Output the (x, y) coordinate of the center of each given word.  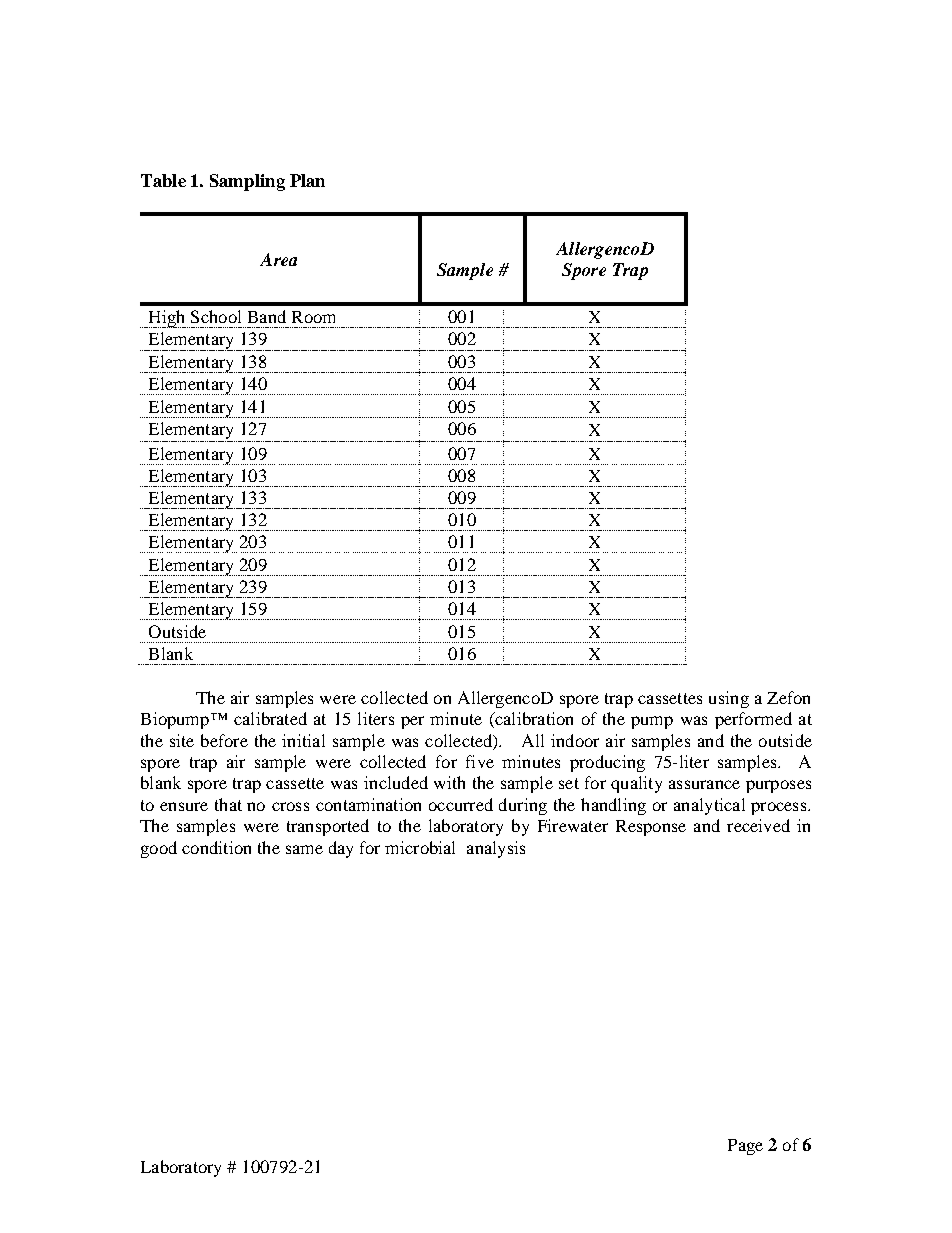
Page (745, 1147)
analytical (709, 806)
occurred (461, 804)
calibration (533, 720)
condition (216, 847)
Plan (307, 180)
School (216, 316)
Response (651, 828)
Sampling (247, 182)
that (228, 804)
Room (313, 317)
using (729, 699)
